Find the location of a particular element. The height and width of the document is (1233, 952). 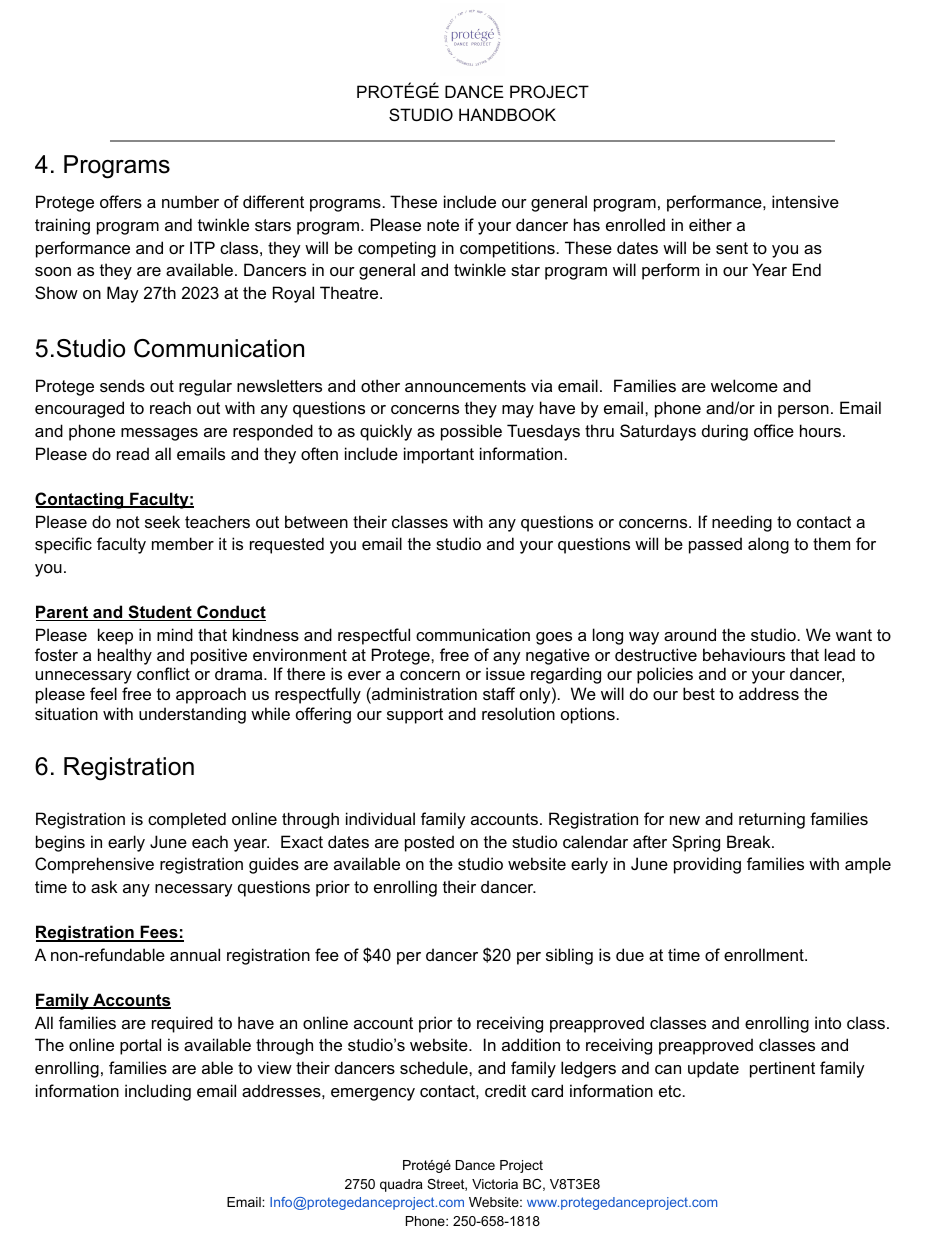

announcements is located at coordinates (465, 386).
